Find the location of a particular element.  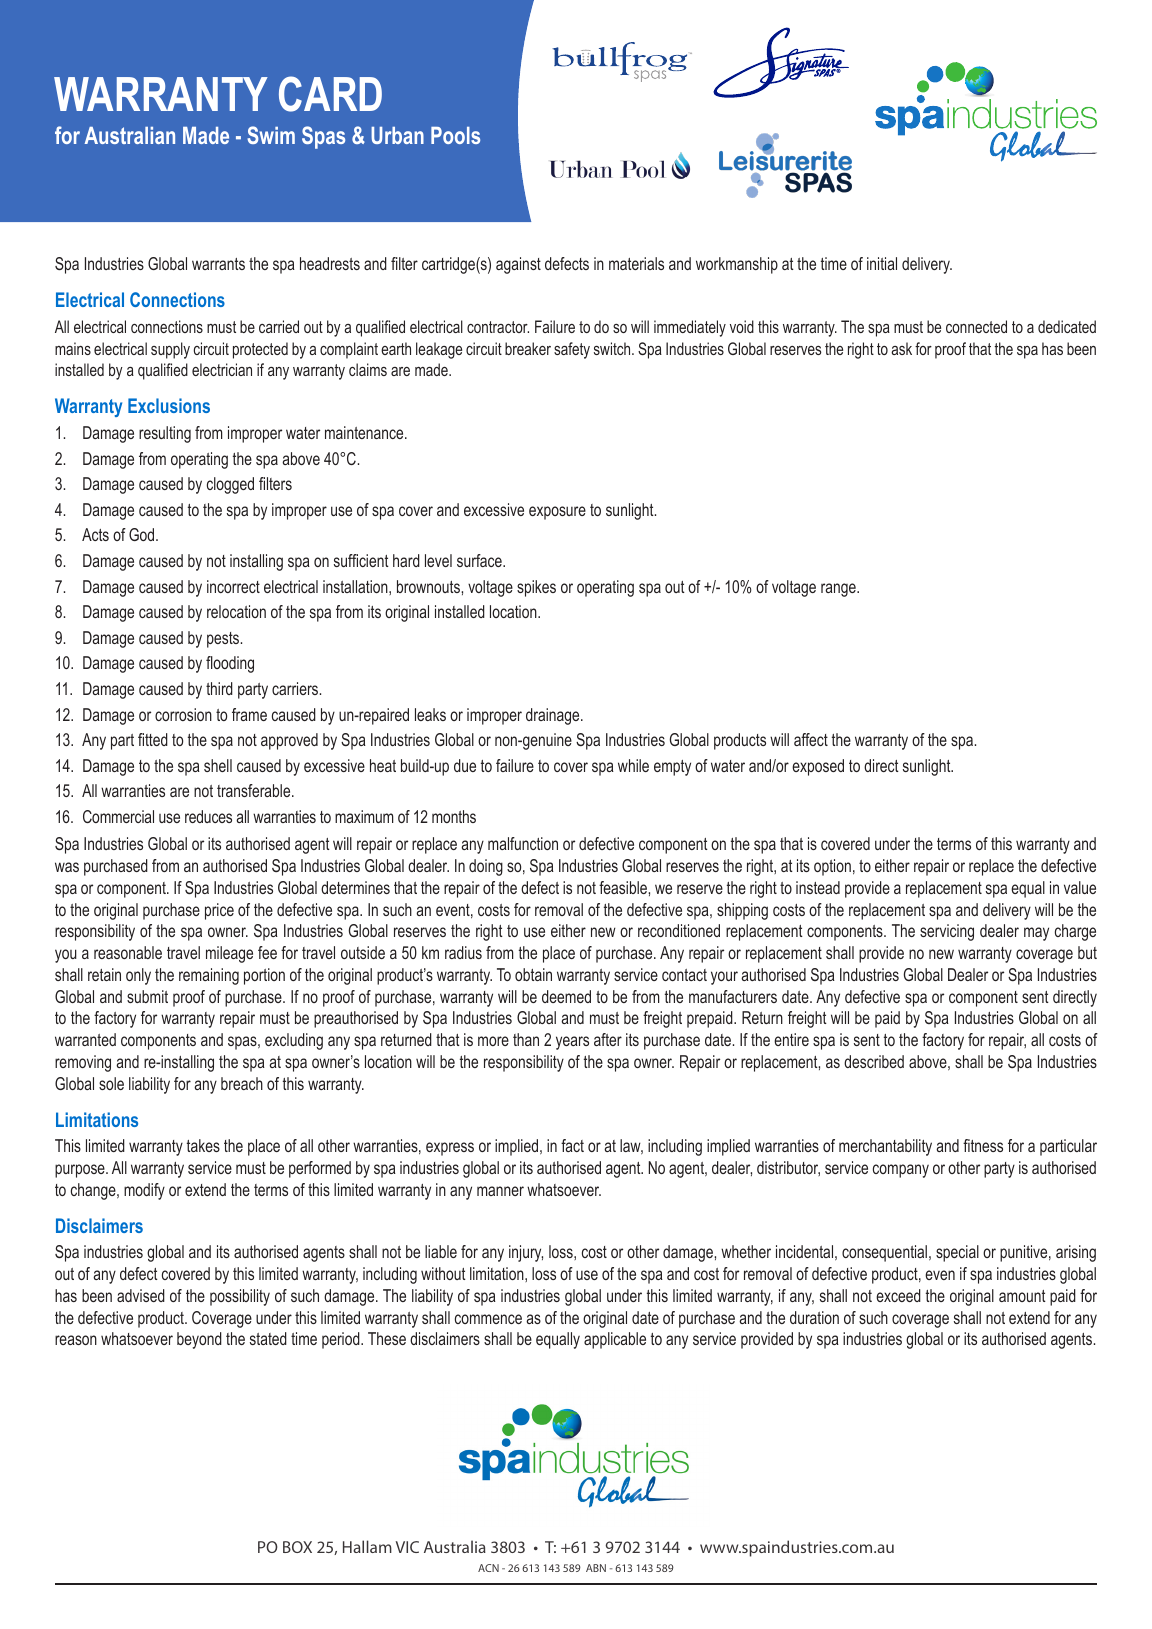

incorrect is located at coordinates (233, 586).
